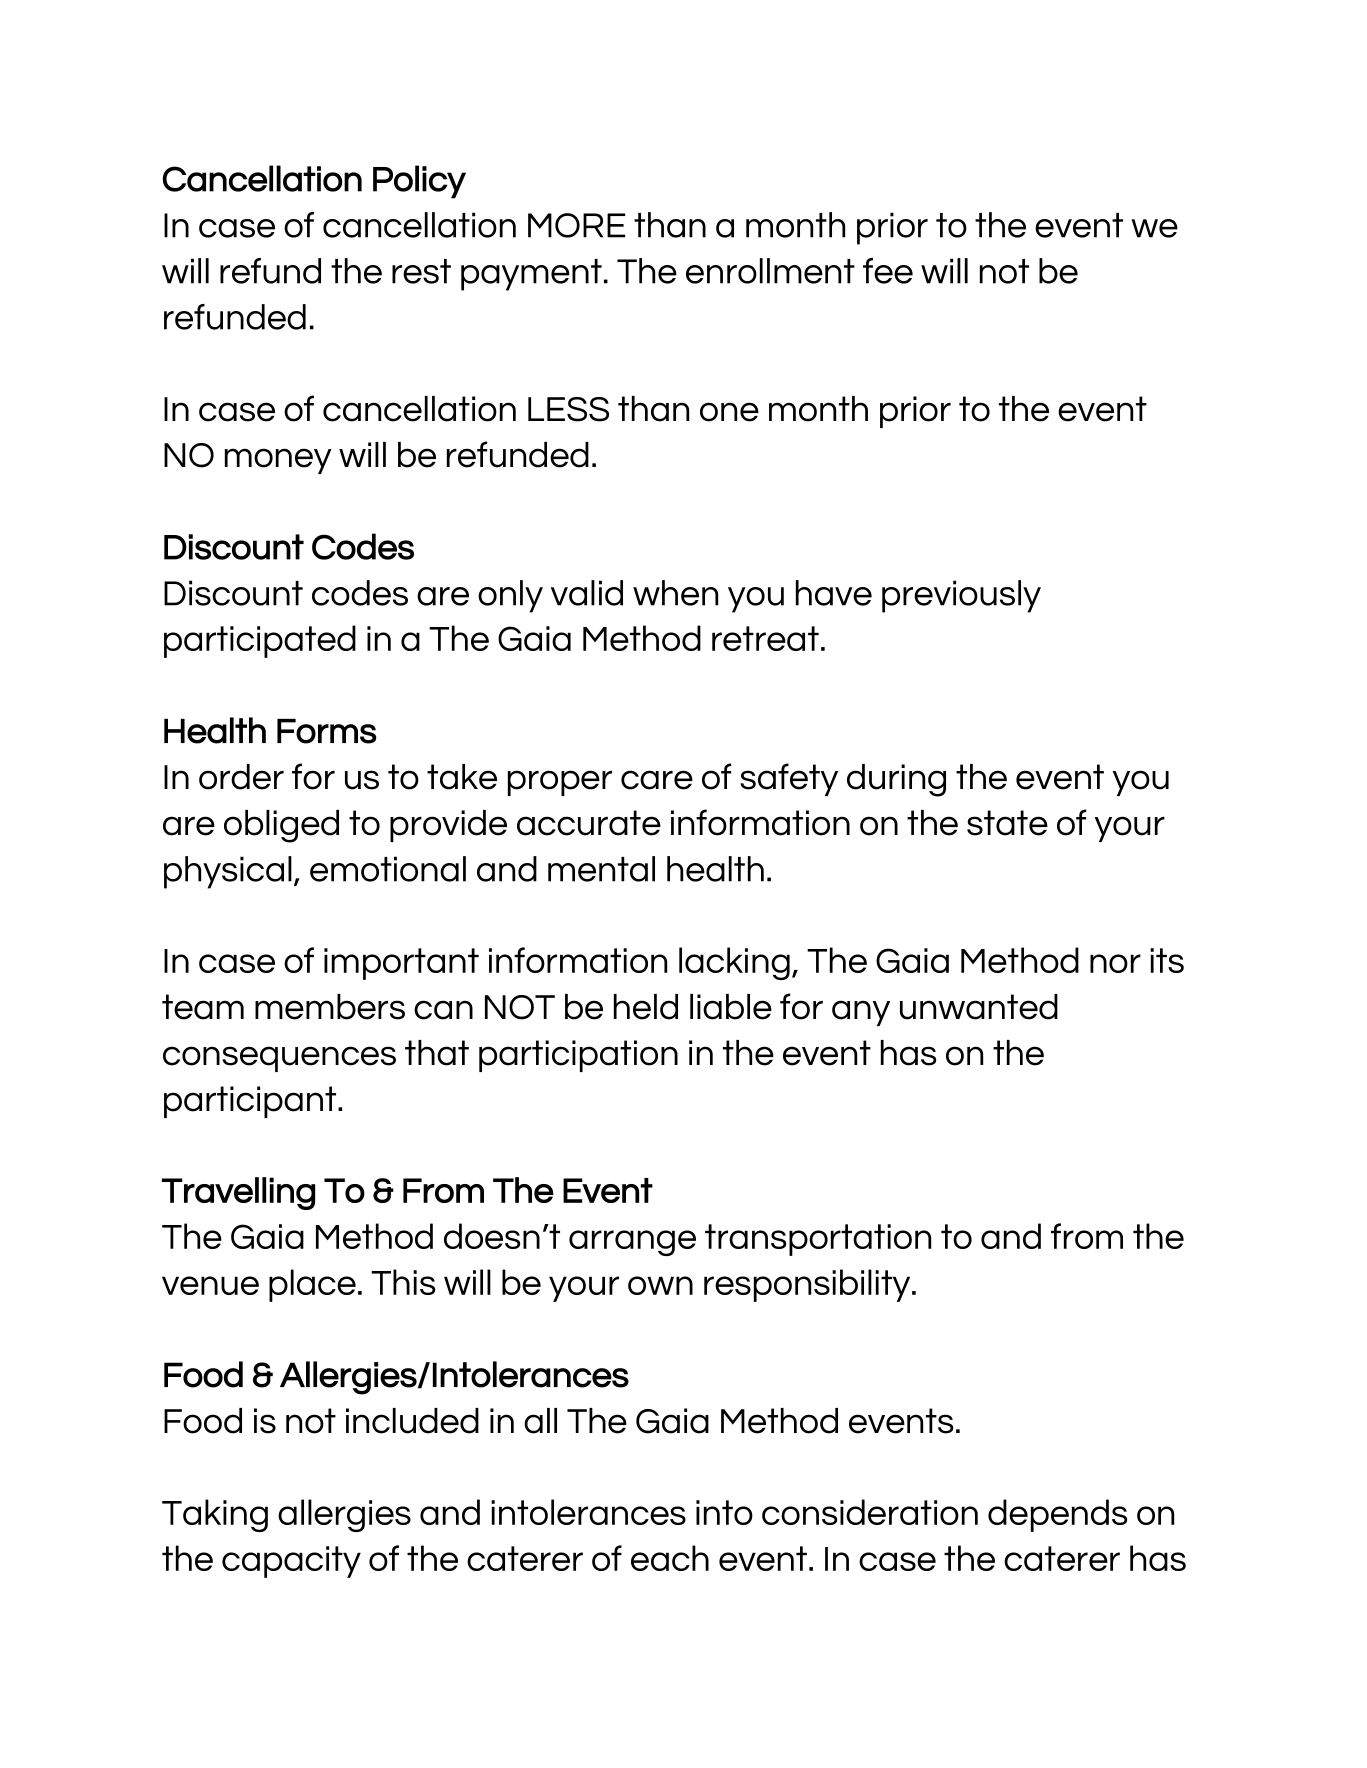 The height and width of the document is (1768, 1367). I want to click on transportation, so click(818, 1240).
